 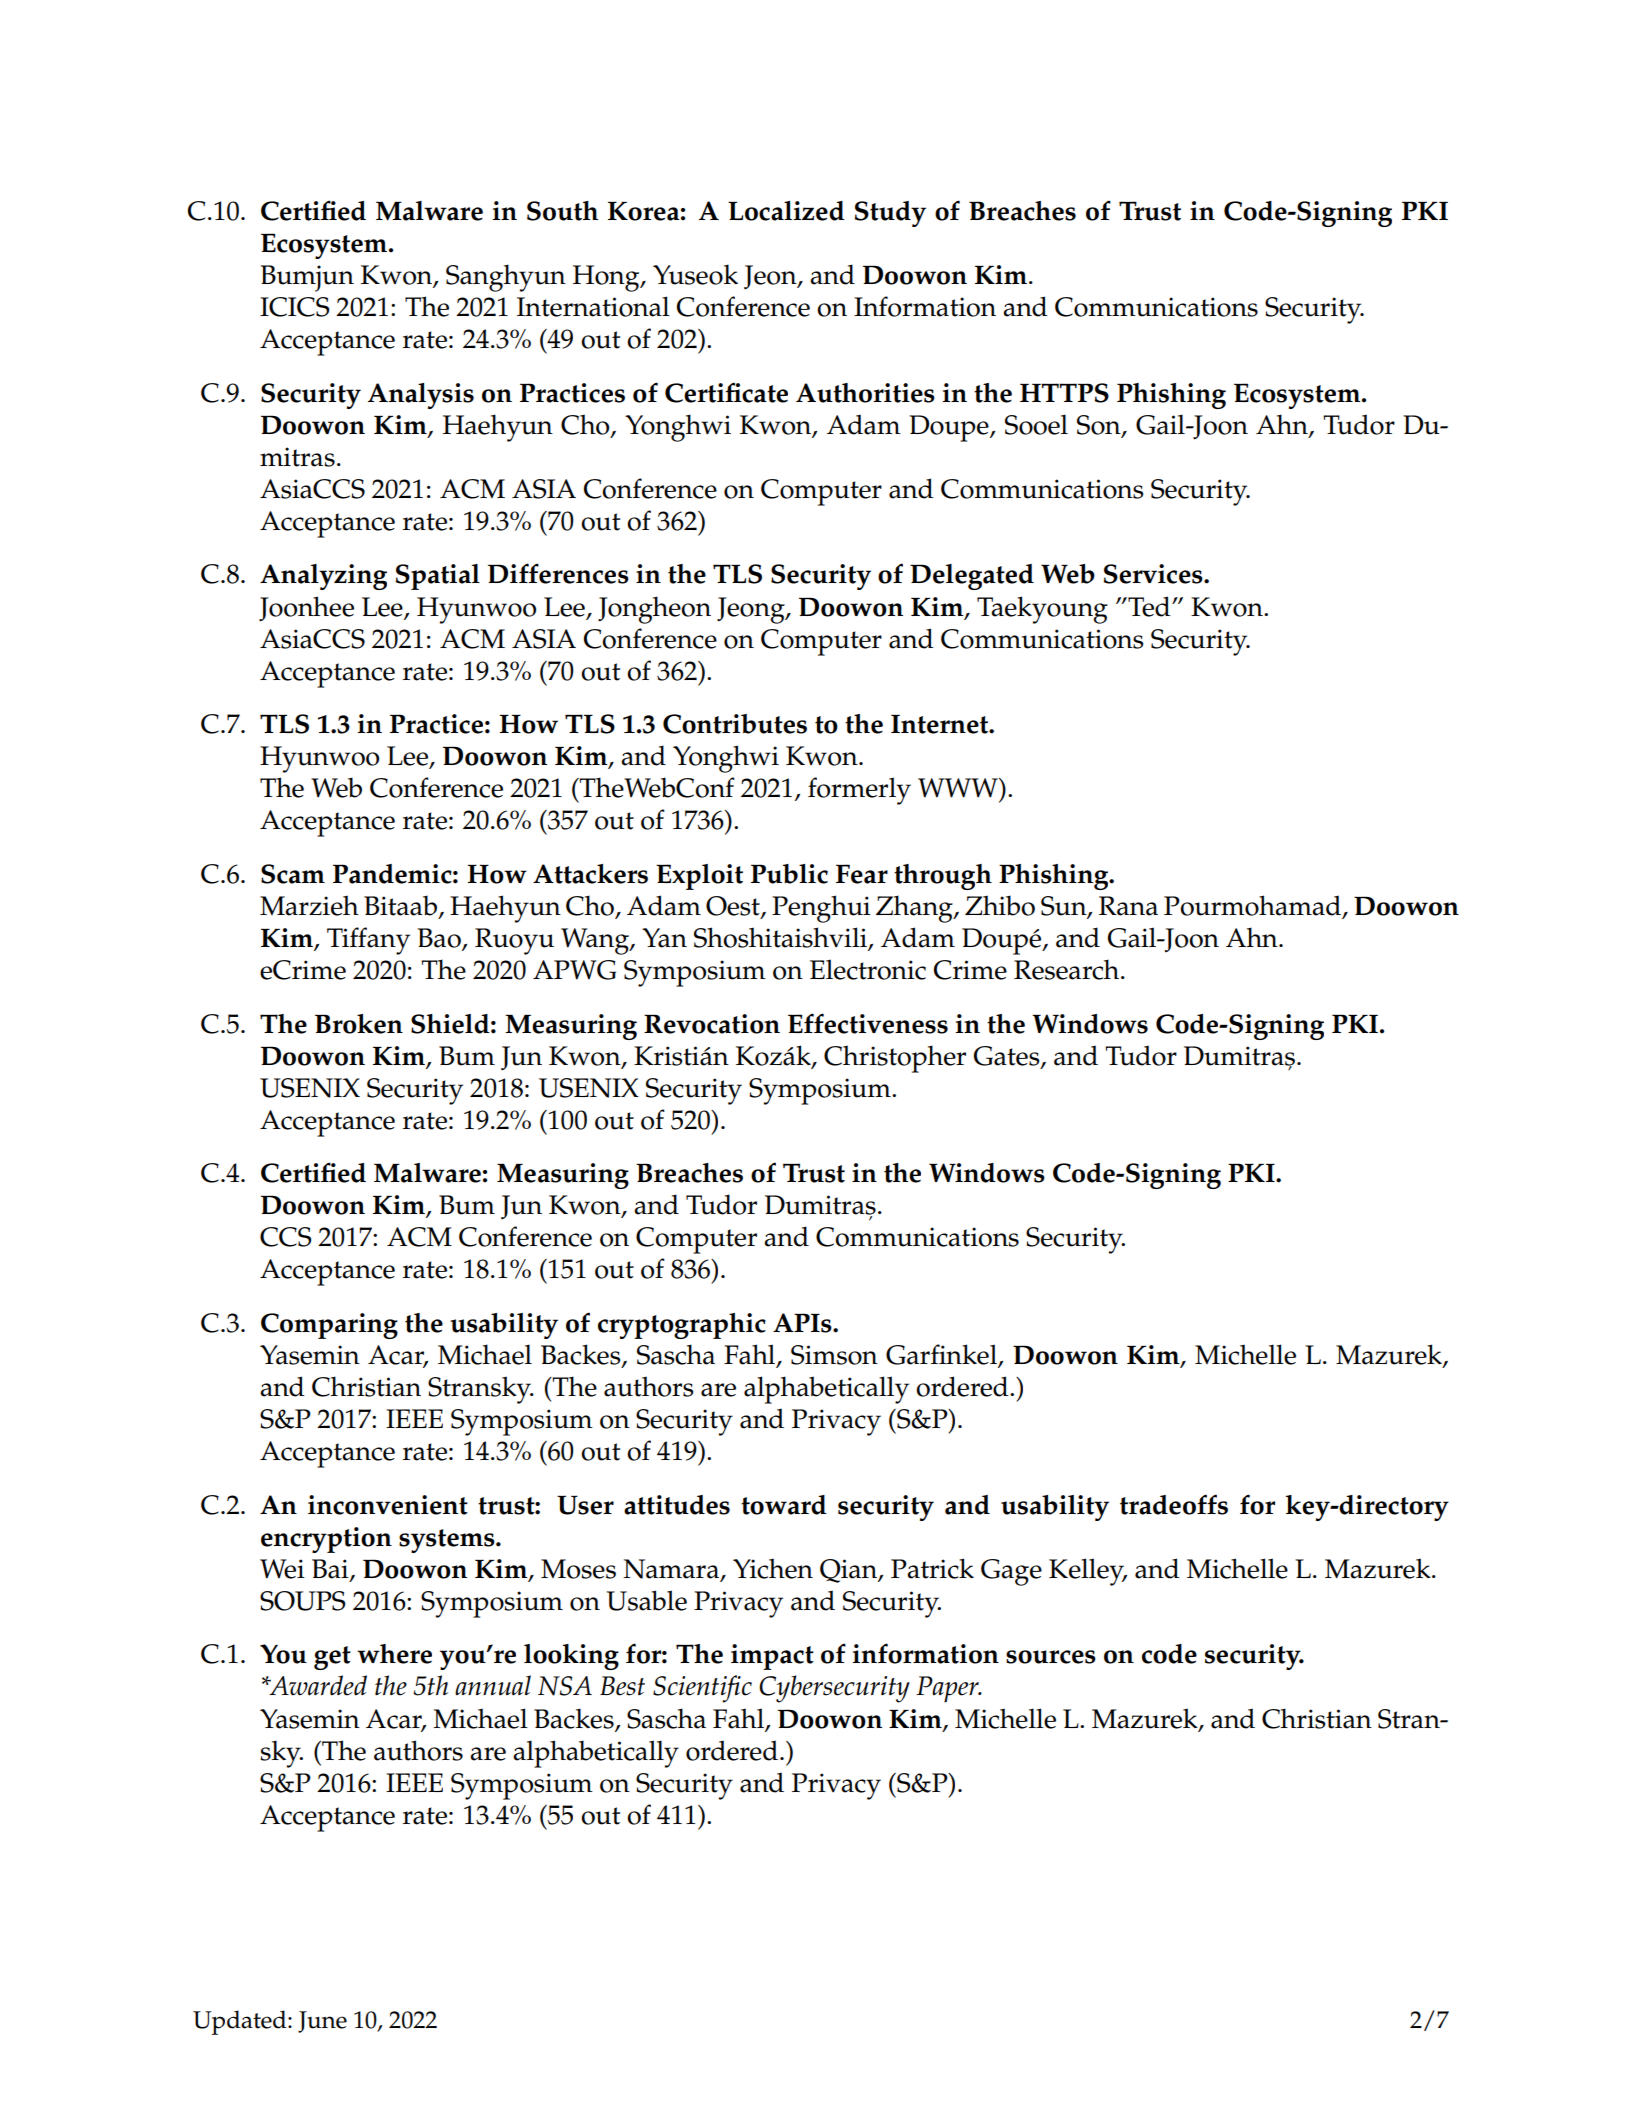 What do you see at coordinates (702, 1689) in the image?
I see `Scientific` at bounding box center [702, 1689].
